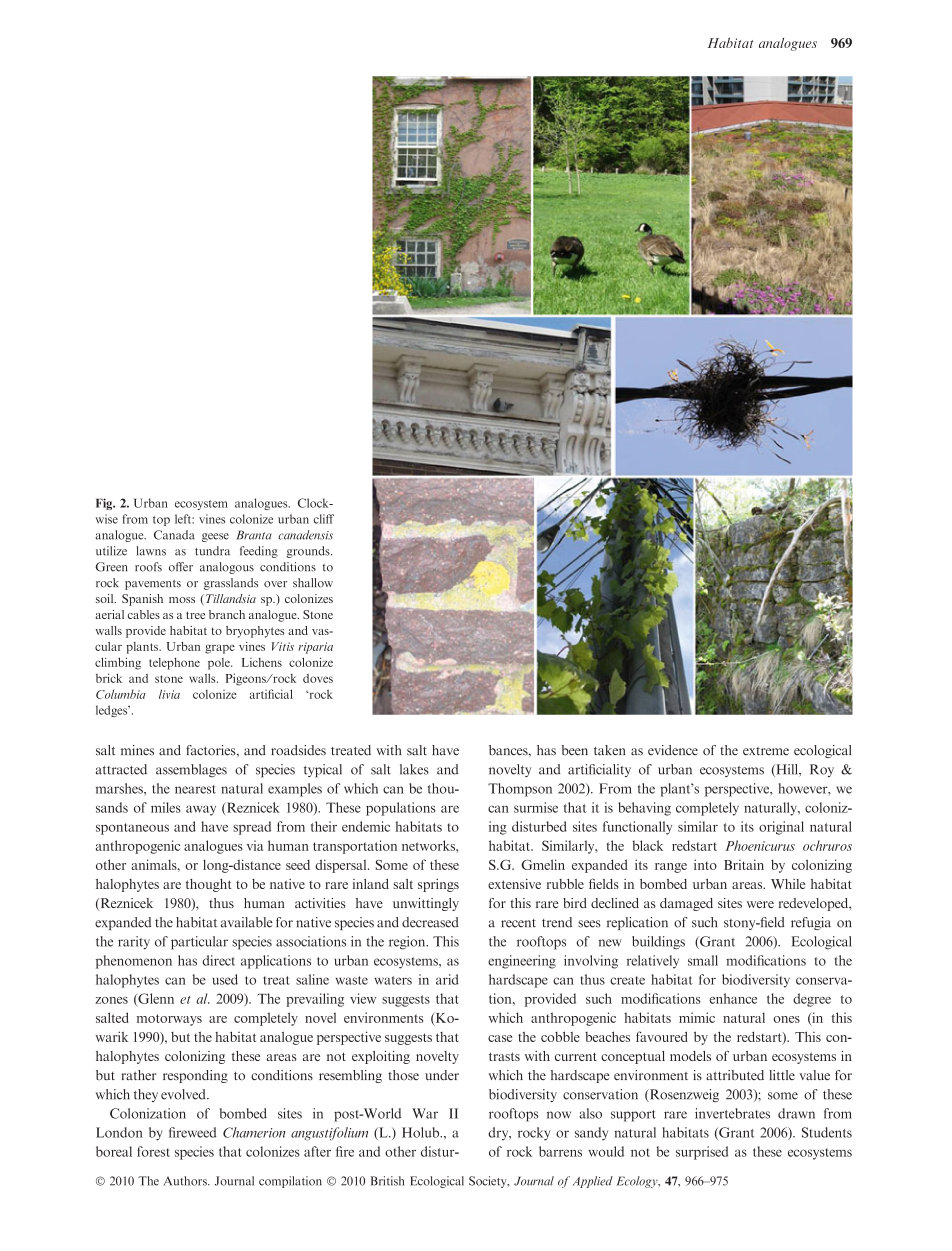 This screenshot has height=1251, width=952. What do you see at coordinates (212, 551) in the screenshot?
I see `tundra` at bounding box center [212, 551].
